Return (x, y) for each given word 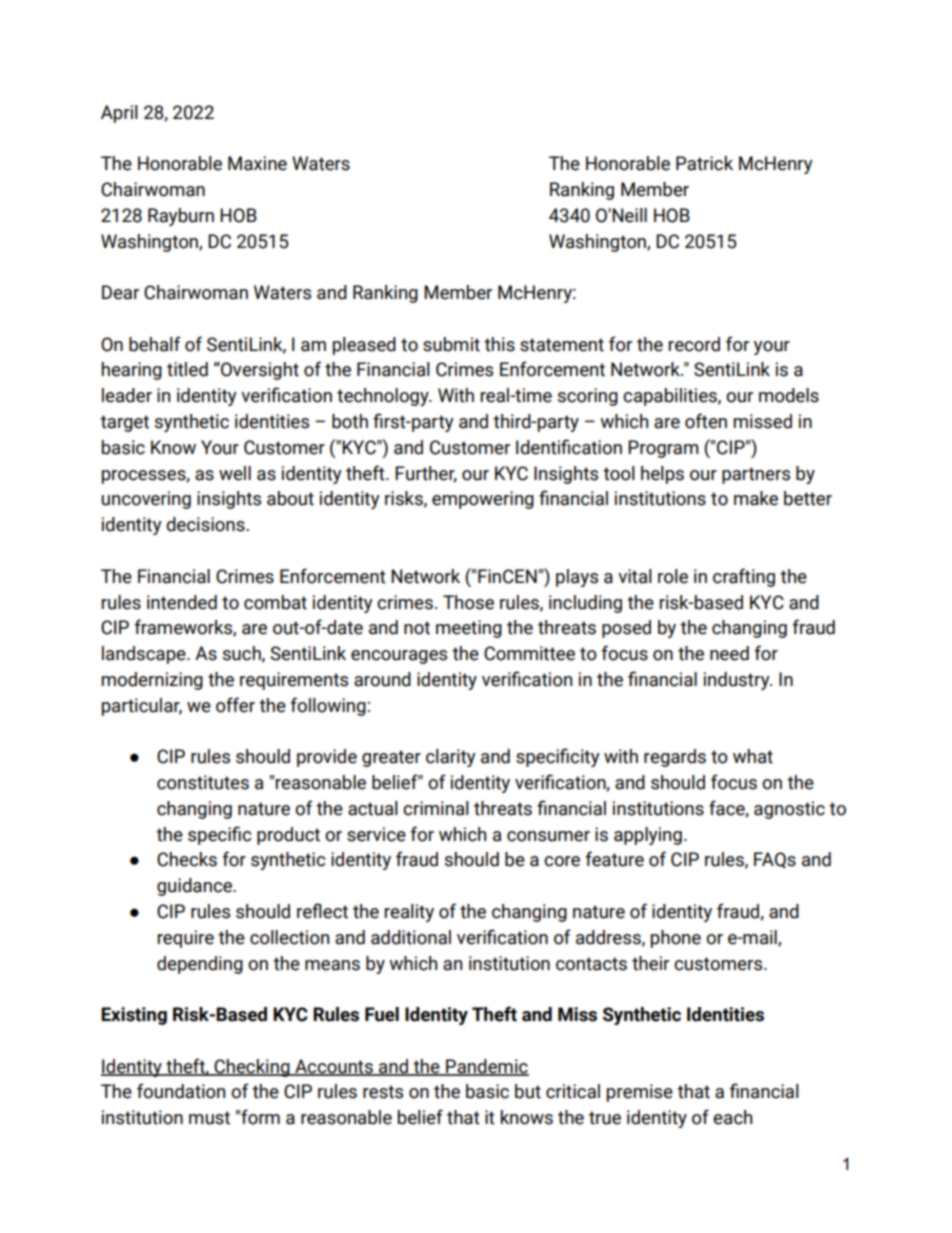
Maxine (257, 163)
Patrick (704, 163)
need (729, 653)
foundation (181, 1091)
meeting (469, 629)
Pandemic (486, 1067)
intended (182, 602)
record (694, 344)
